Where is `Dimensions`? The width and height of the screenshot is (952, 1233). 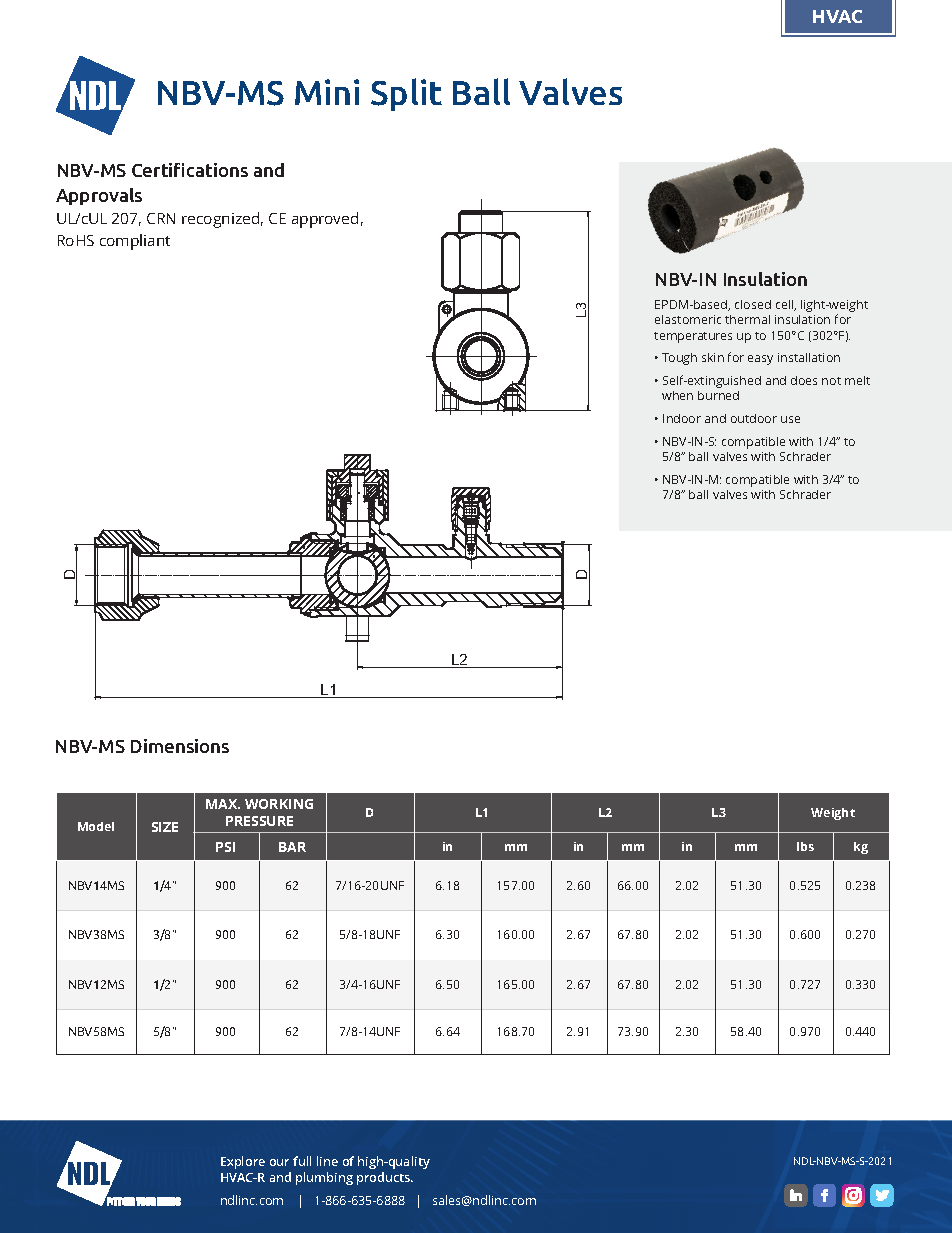 Dimensions is located at coordinates (180, 746).
